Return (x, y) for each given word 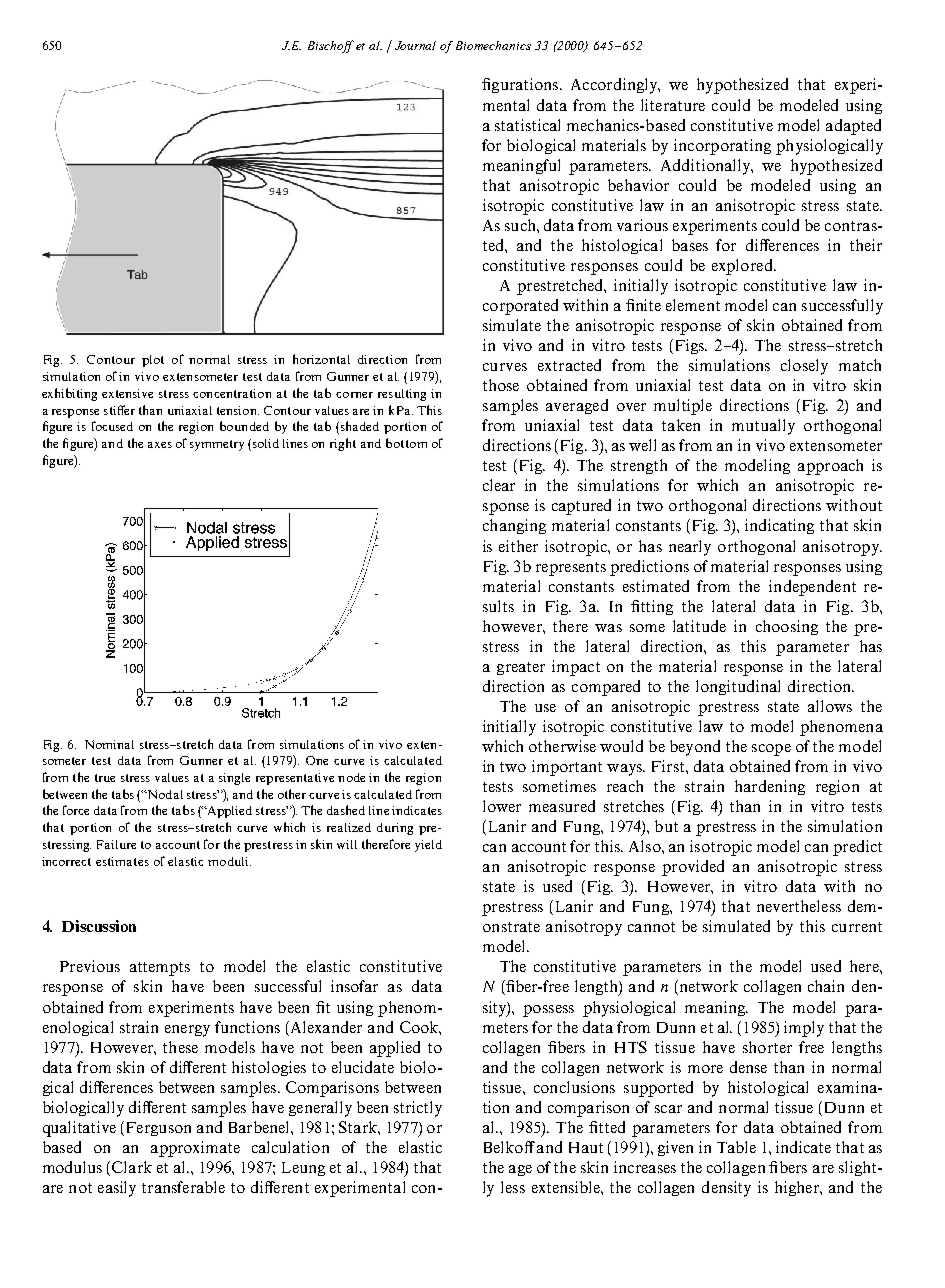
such (521, 225)
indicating (779, 526)
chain (826, 986)
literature (673, 105)
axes (160, 445)
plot (153, 361)
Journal (415, 45)
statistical (527, 125)
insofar (354, 986)
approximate (195, 1149)
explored (743, 267)
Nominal (109, 744)
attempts (160, 969)
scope (771, 750)
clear (499, 485)
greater (521, 668)
